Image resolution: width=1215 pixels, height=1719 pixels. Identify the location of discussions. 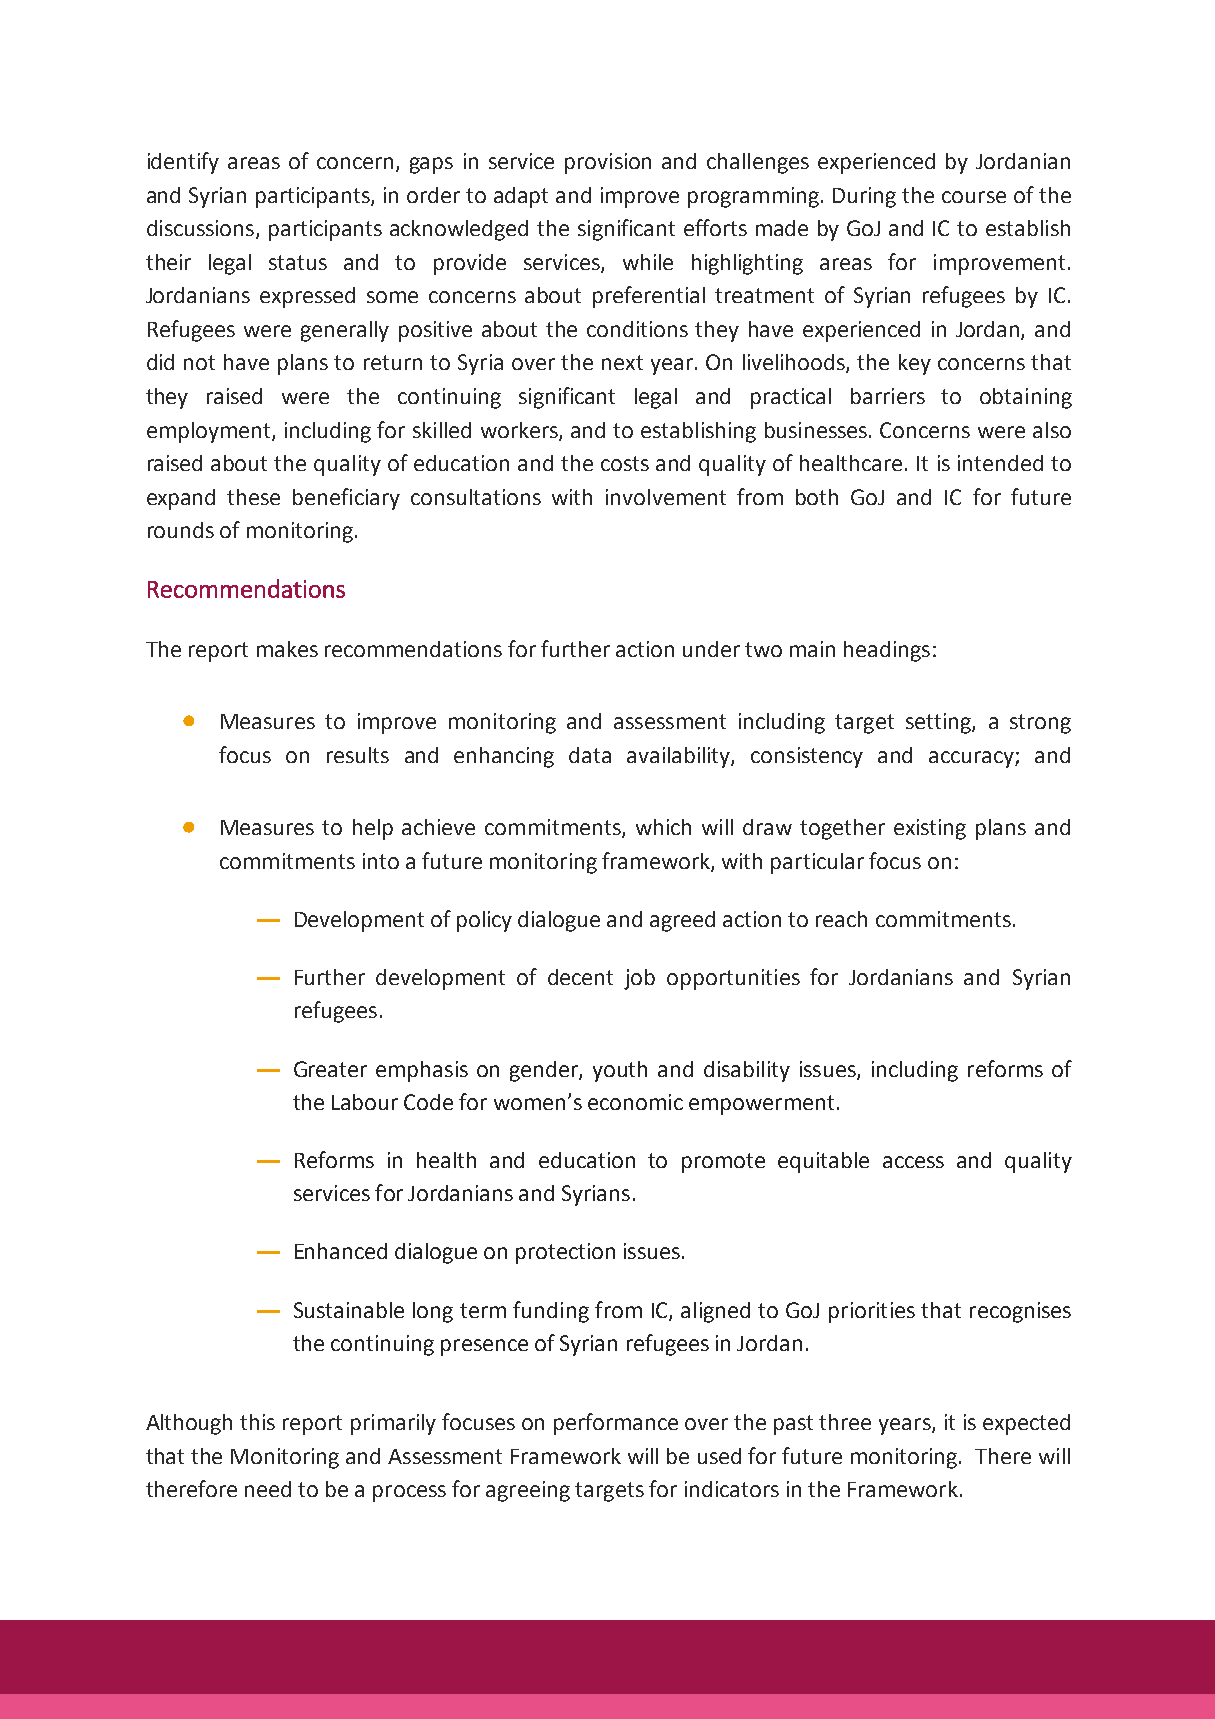
(202, 229).
